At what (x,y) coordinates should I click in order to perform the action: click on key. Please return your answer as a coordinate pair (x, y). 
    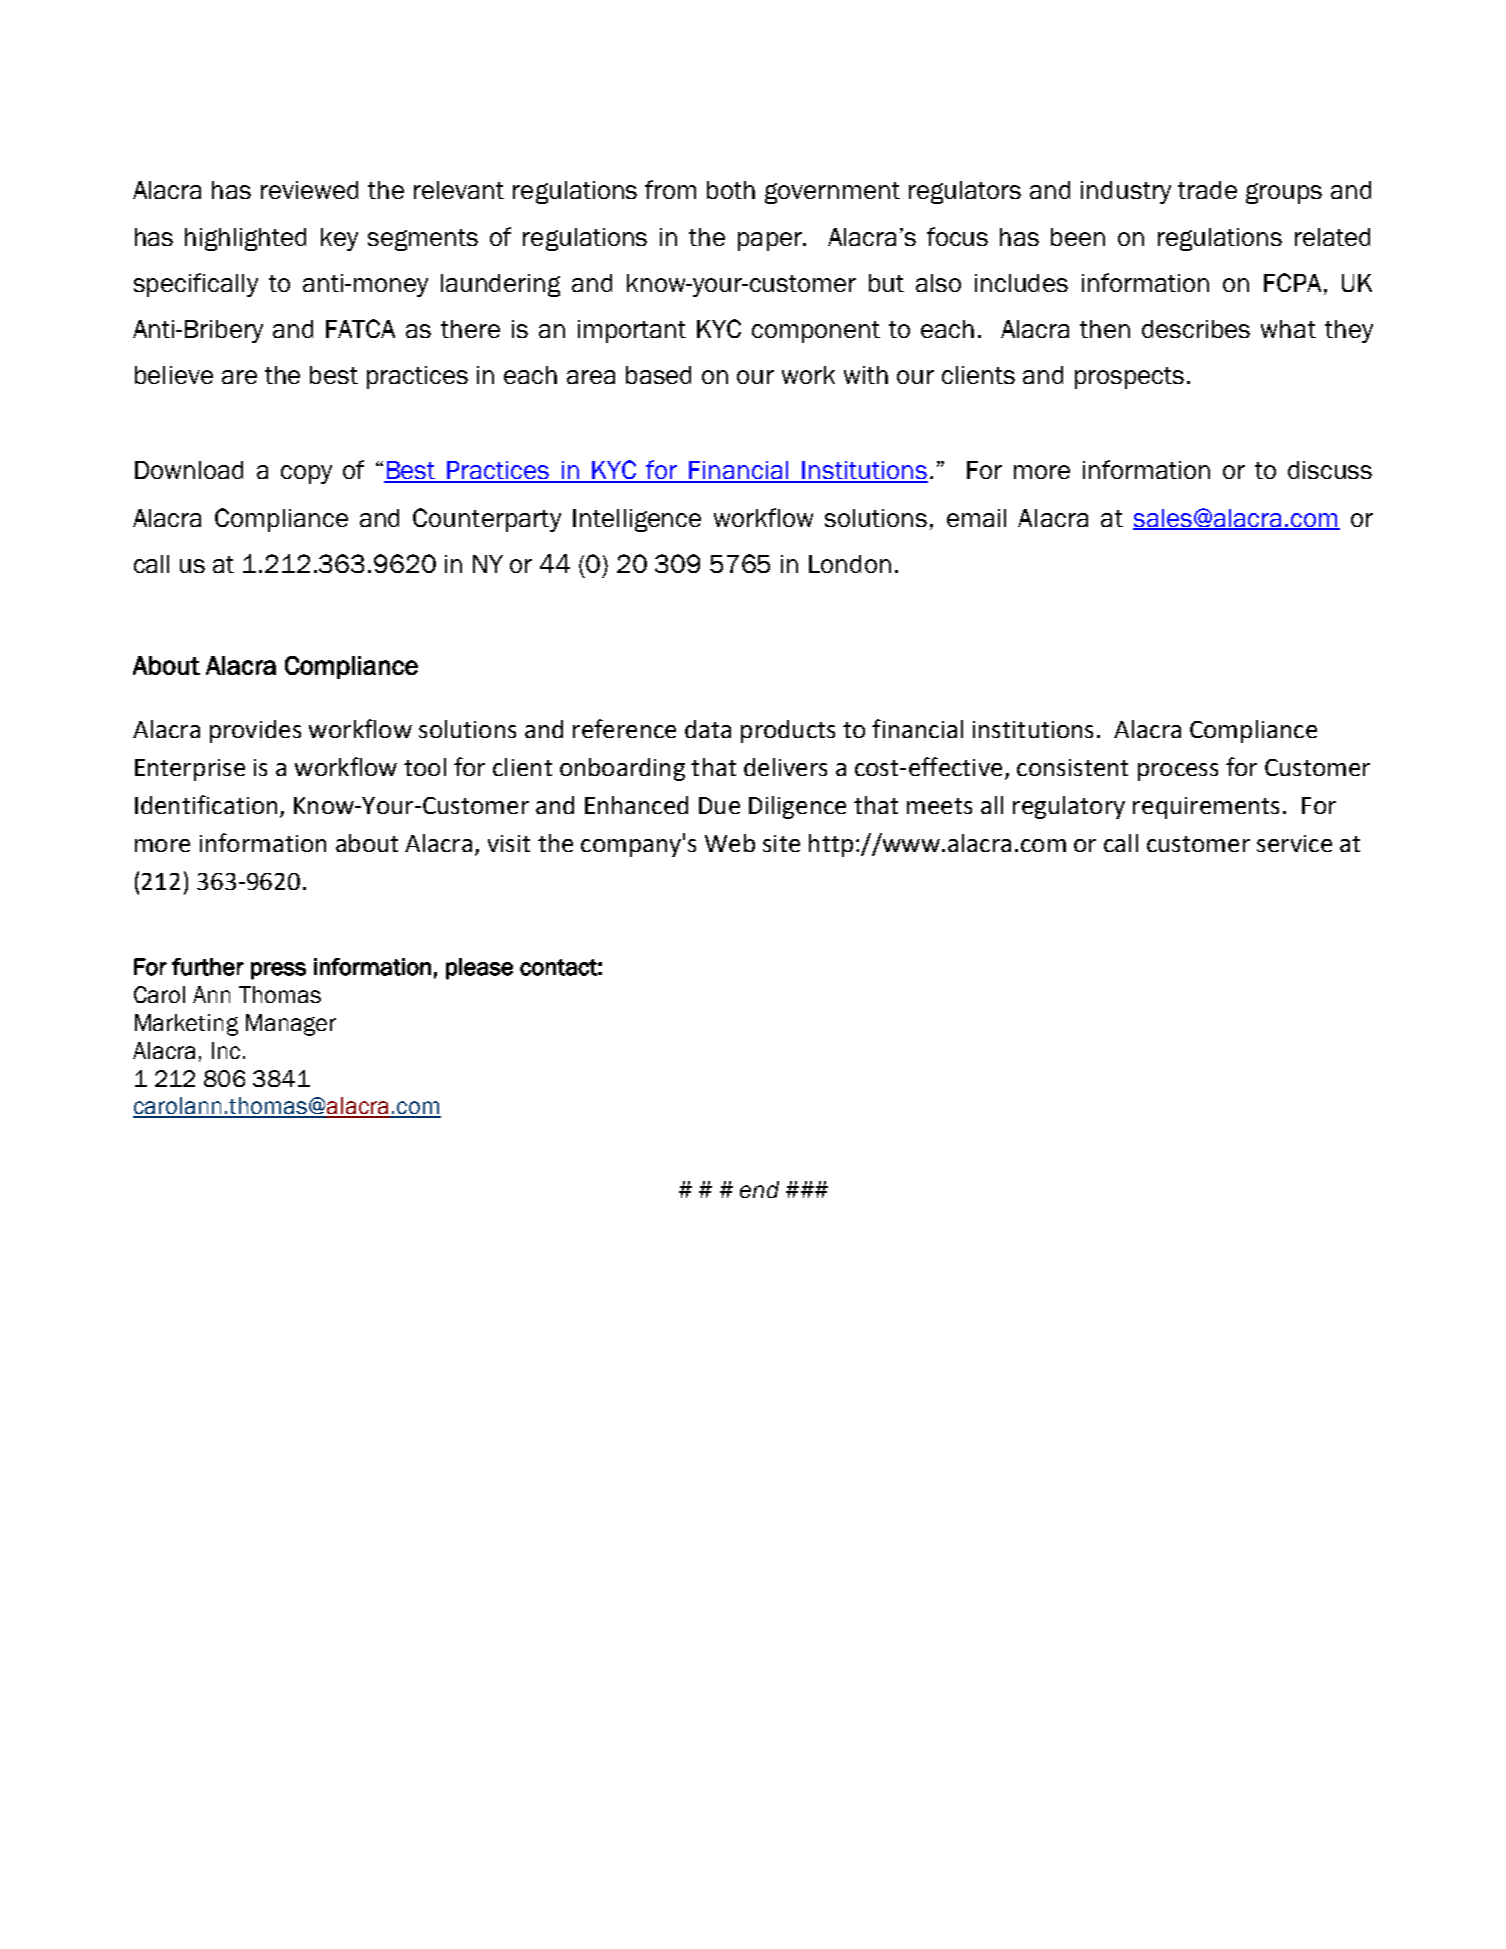
    Looking at the image, I should click on (339, 239).
